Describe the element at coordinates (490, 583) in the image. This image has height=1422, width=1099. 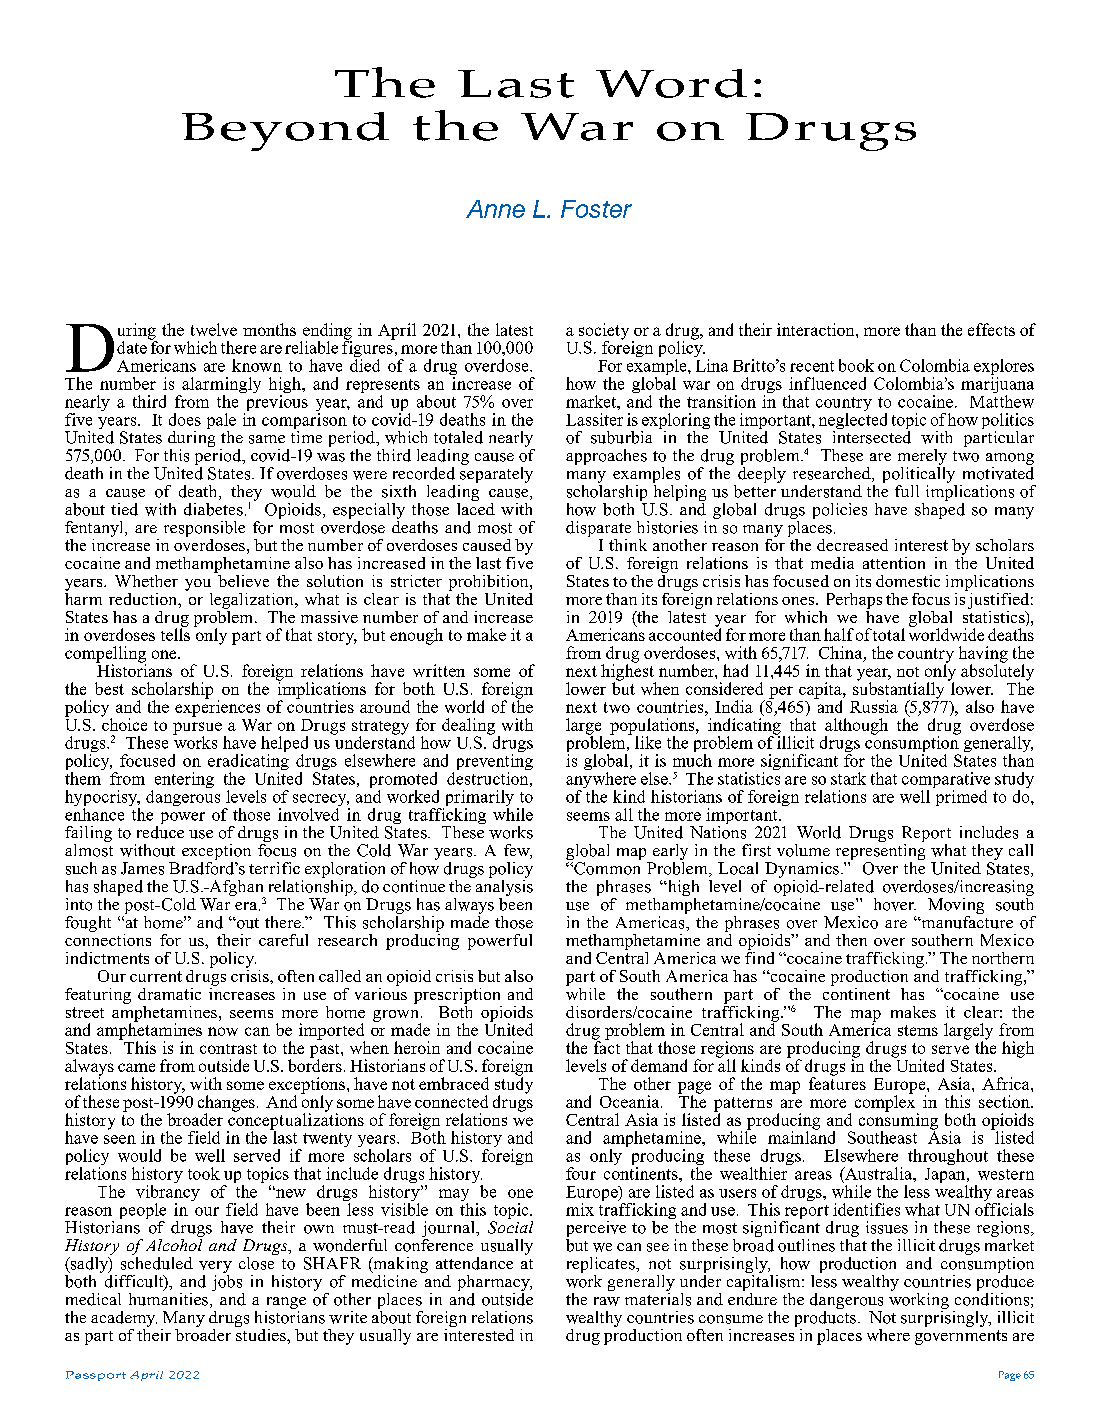
I see `prohibition` at that location.
